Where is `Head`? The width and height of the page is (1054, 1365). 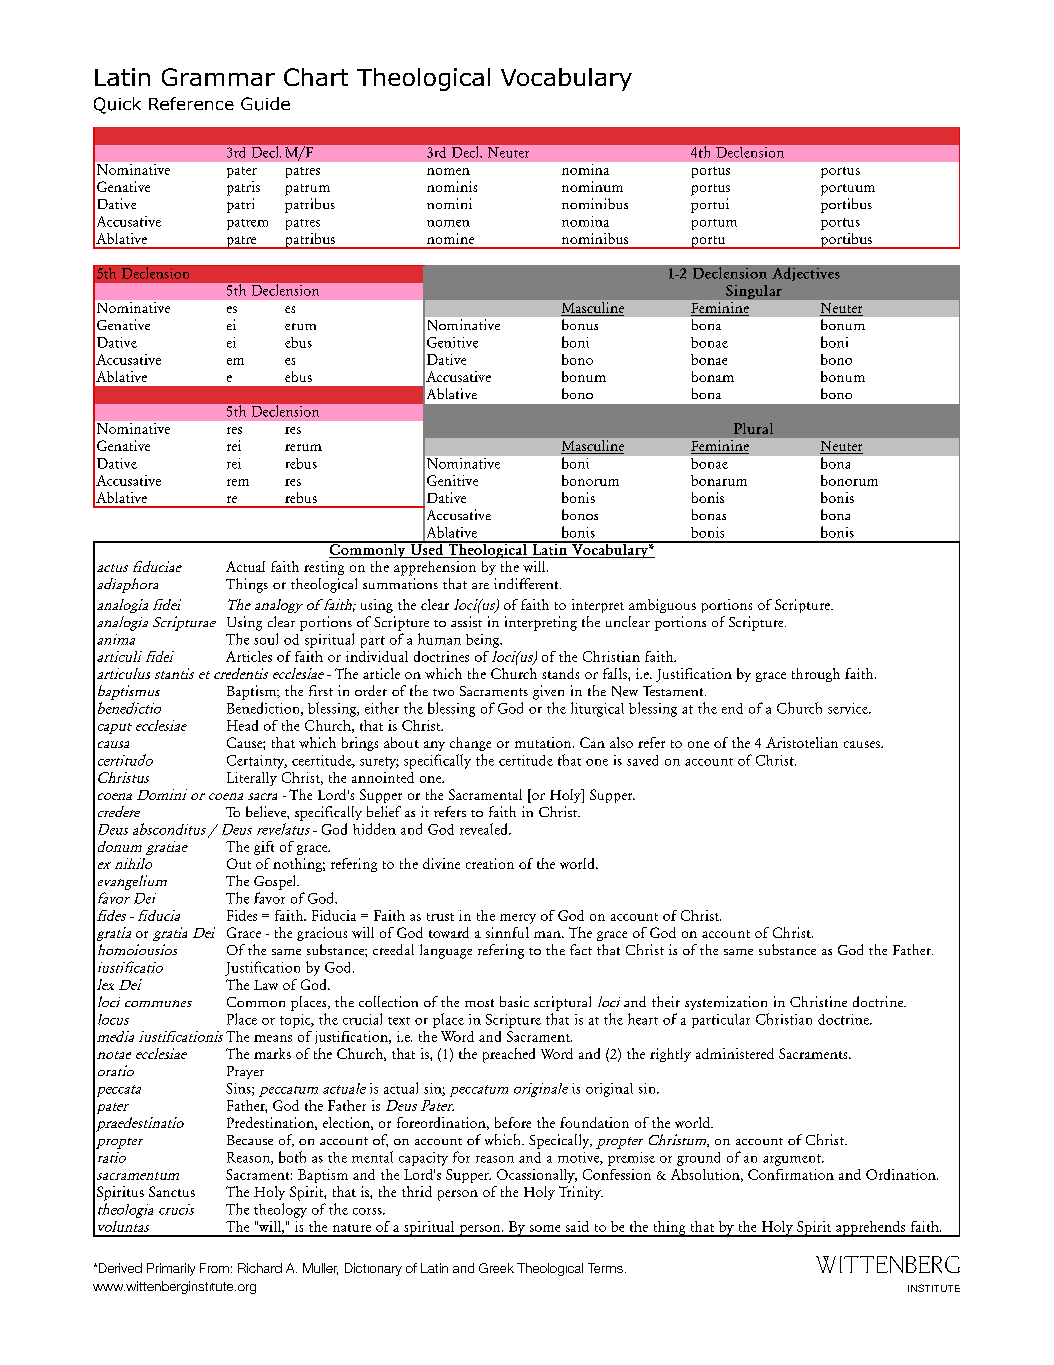 Head is located at coordinates (242, 725).
